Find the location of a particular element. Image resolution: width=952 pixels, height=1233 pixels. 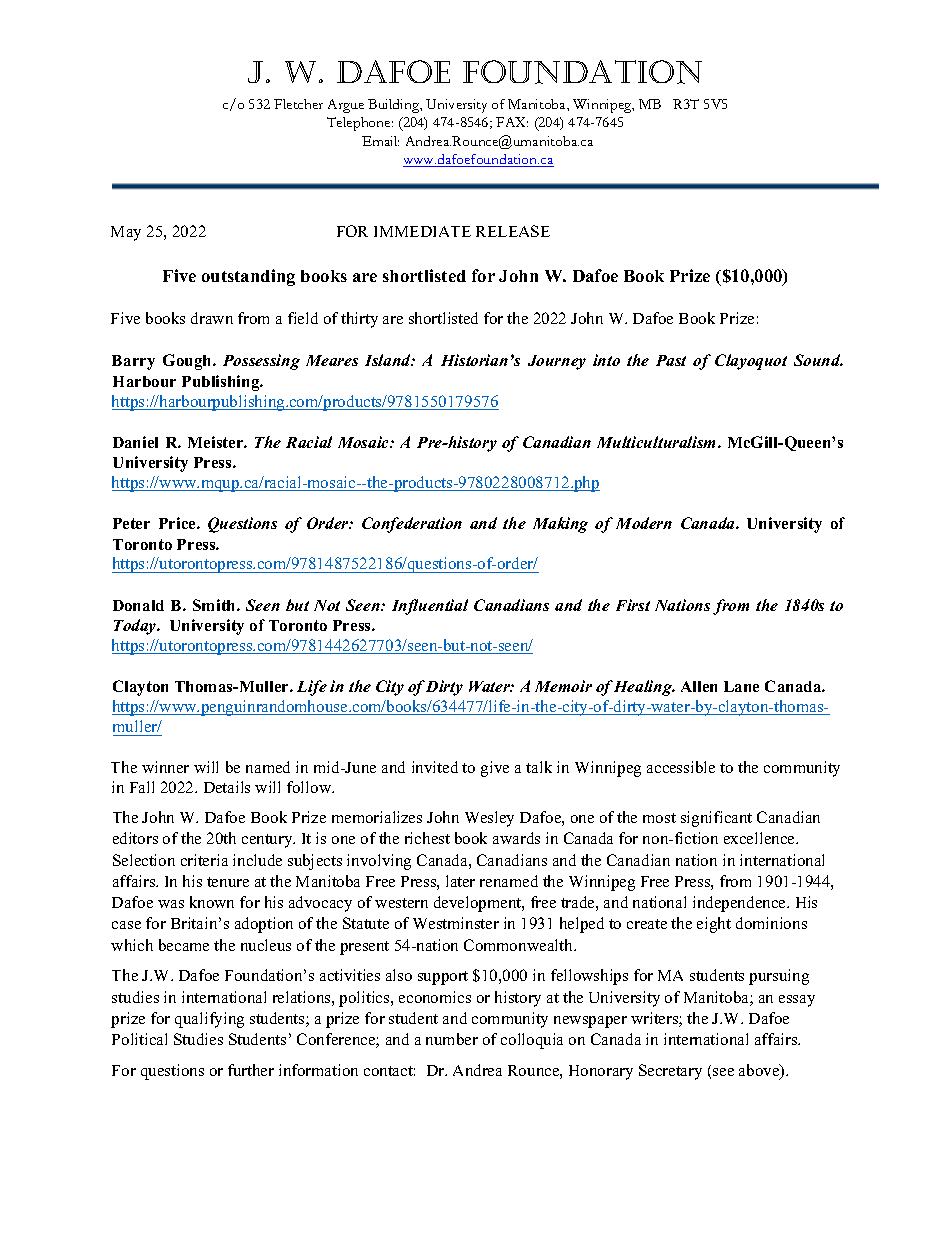

above is located at coordinates (760, 1071).
